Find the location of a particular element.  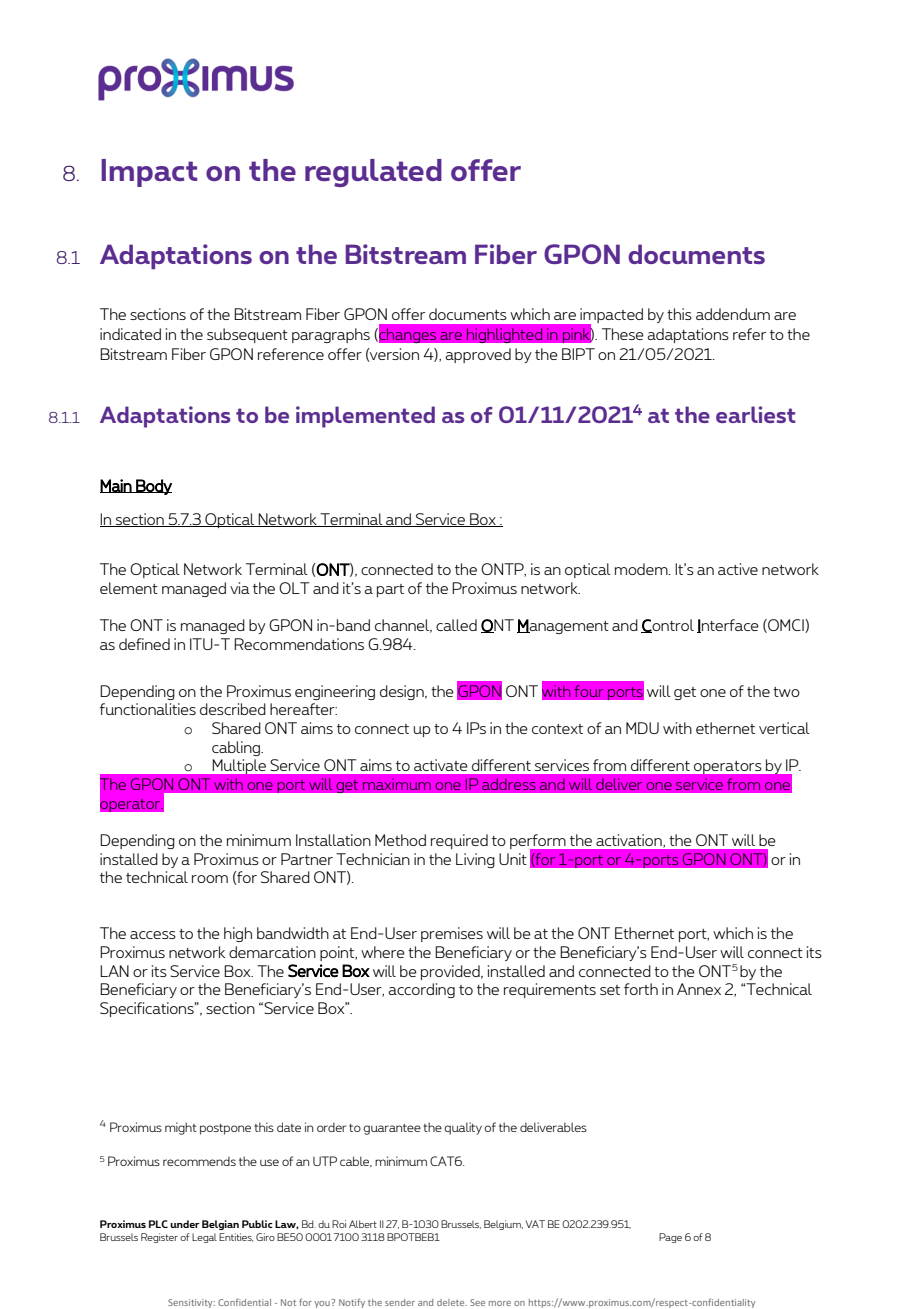

regulated is located at coordinates (373, 173).
